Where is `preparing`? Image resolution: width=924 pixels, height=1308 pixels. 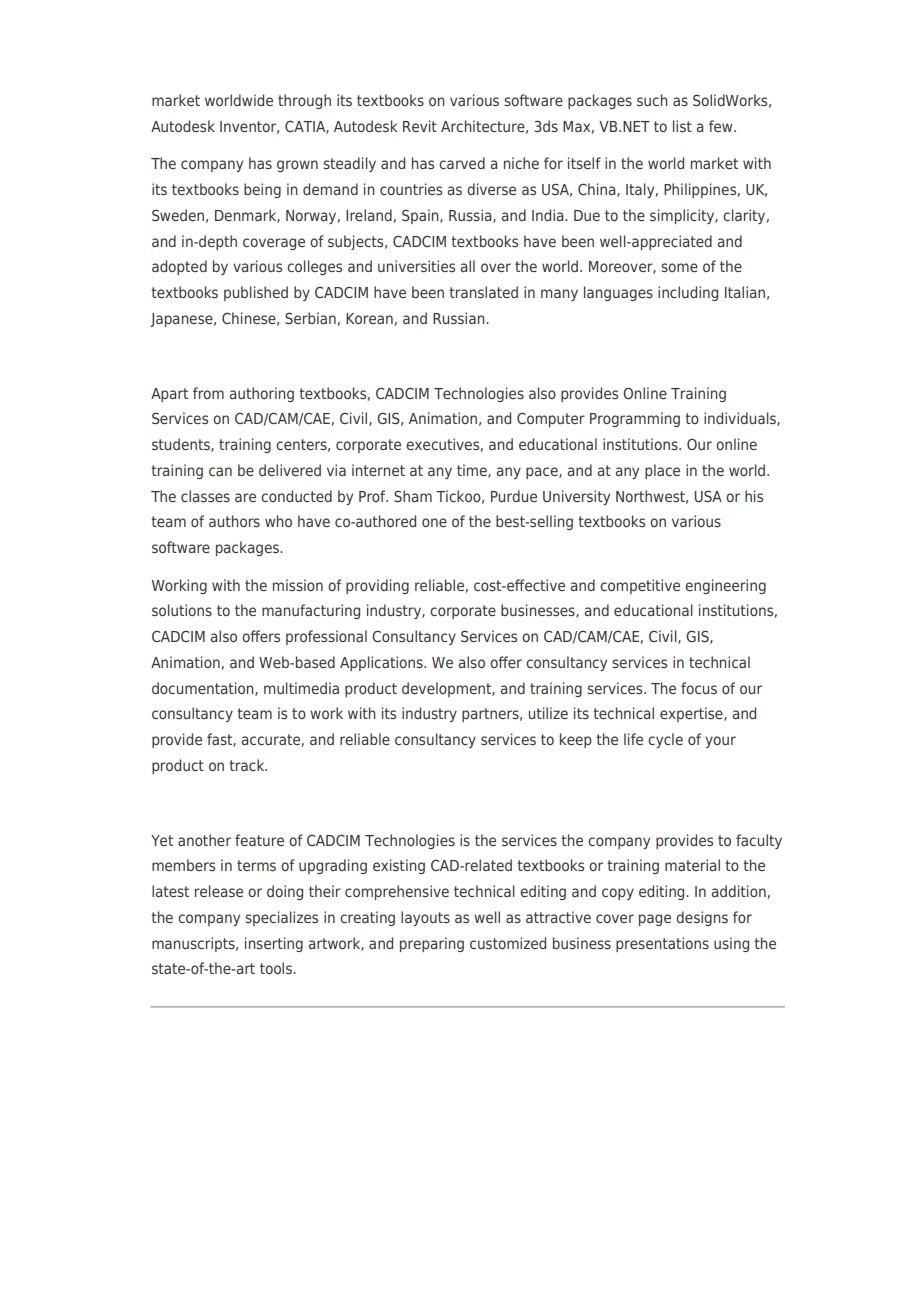
preparing is located at coordinates (432, 944).
